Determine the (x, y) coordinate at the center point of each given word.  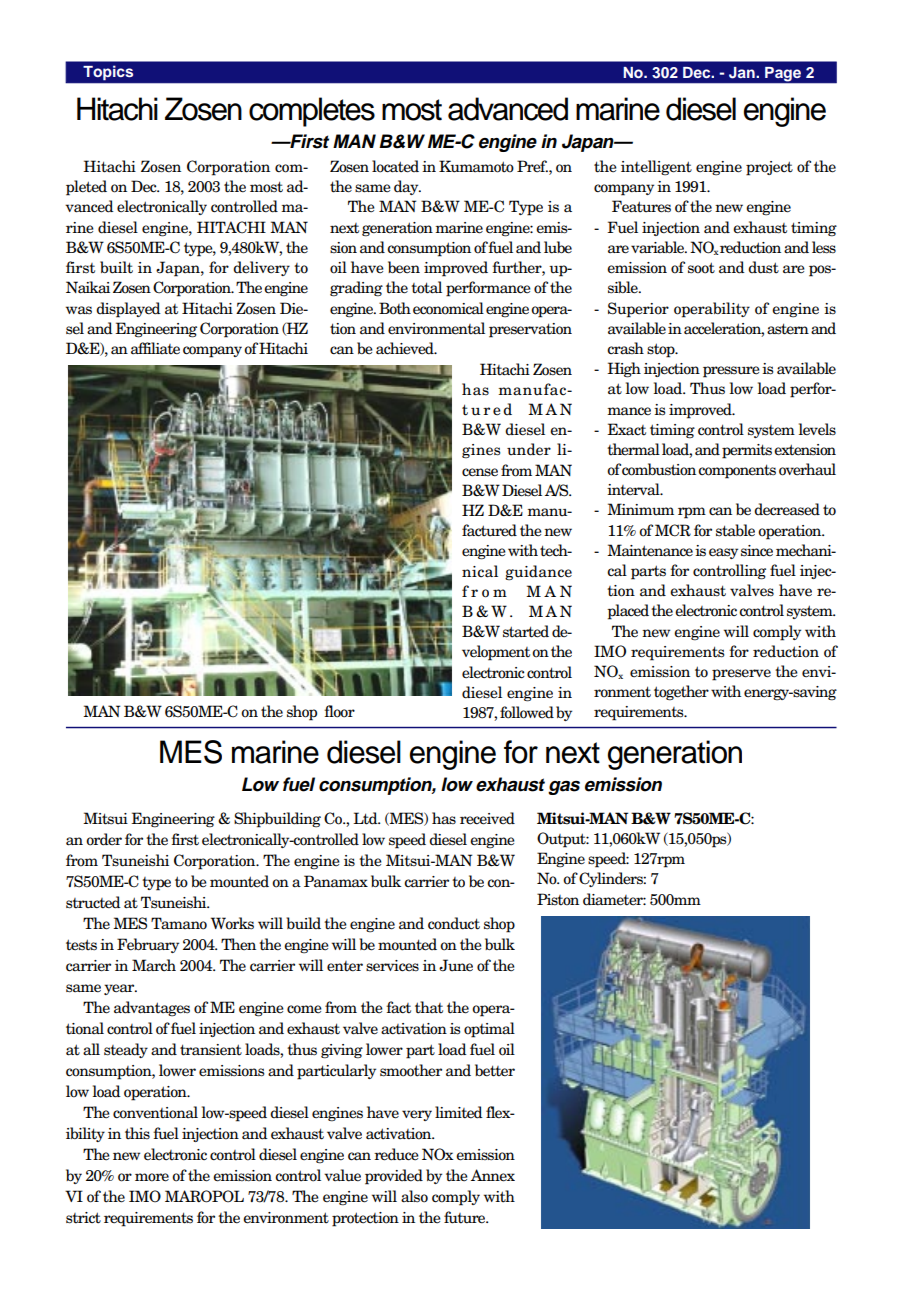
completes (312, 112)
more (152, 1177)
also (414, 1196)
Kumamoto (476, 166)
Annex (493, 1175)
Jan (743, 73)
